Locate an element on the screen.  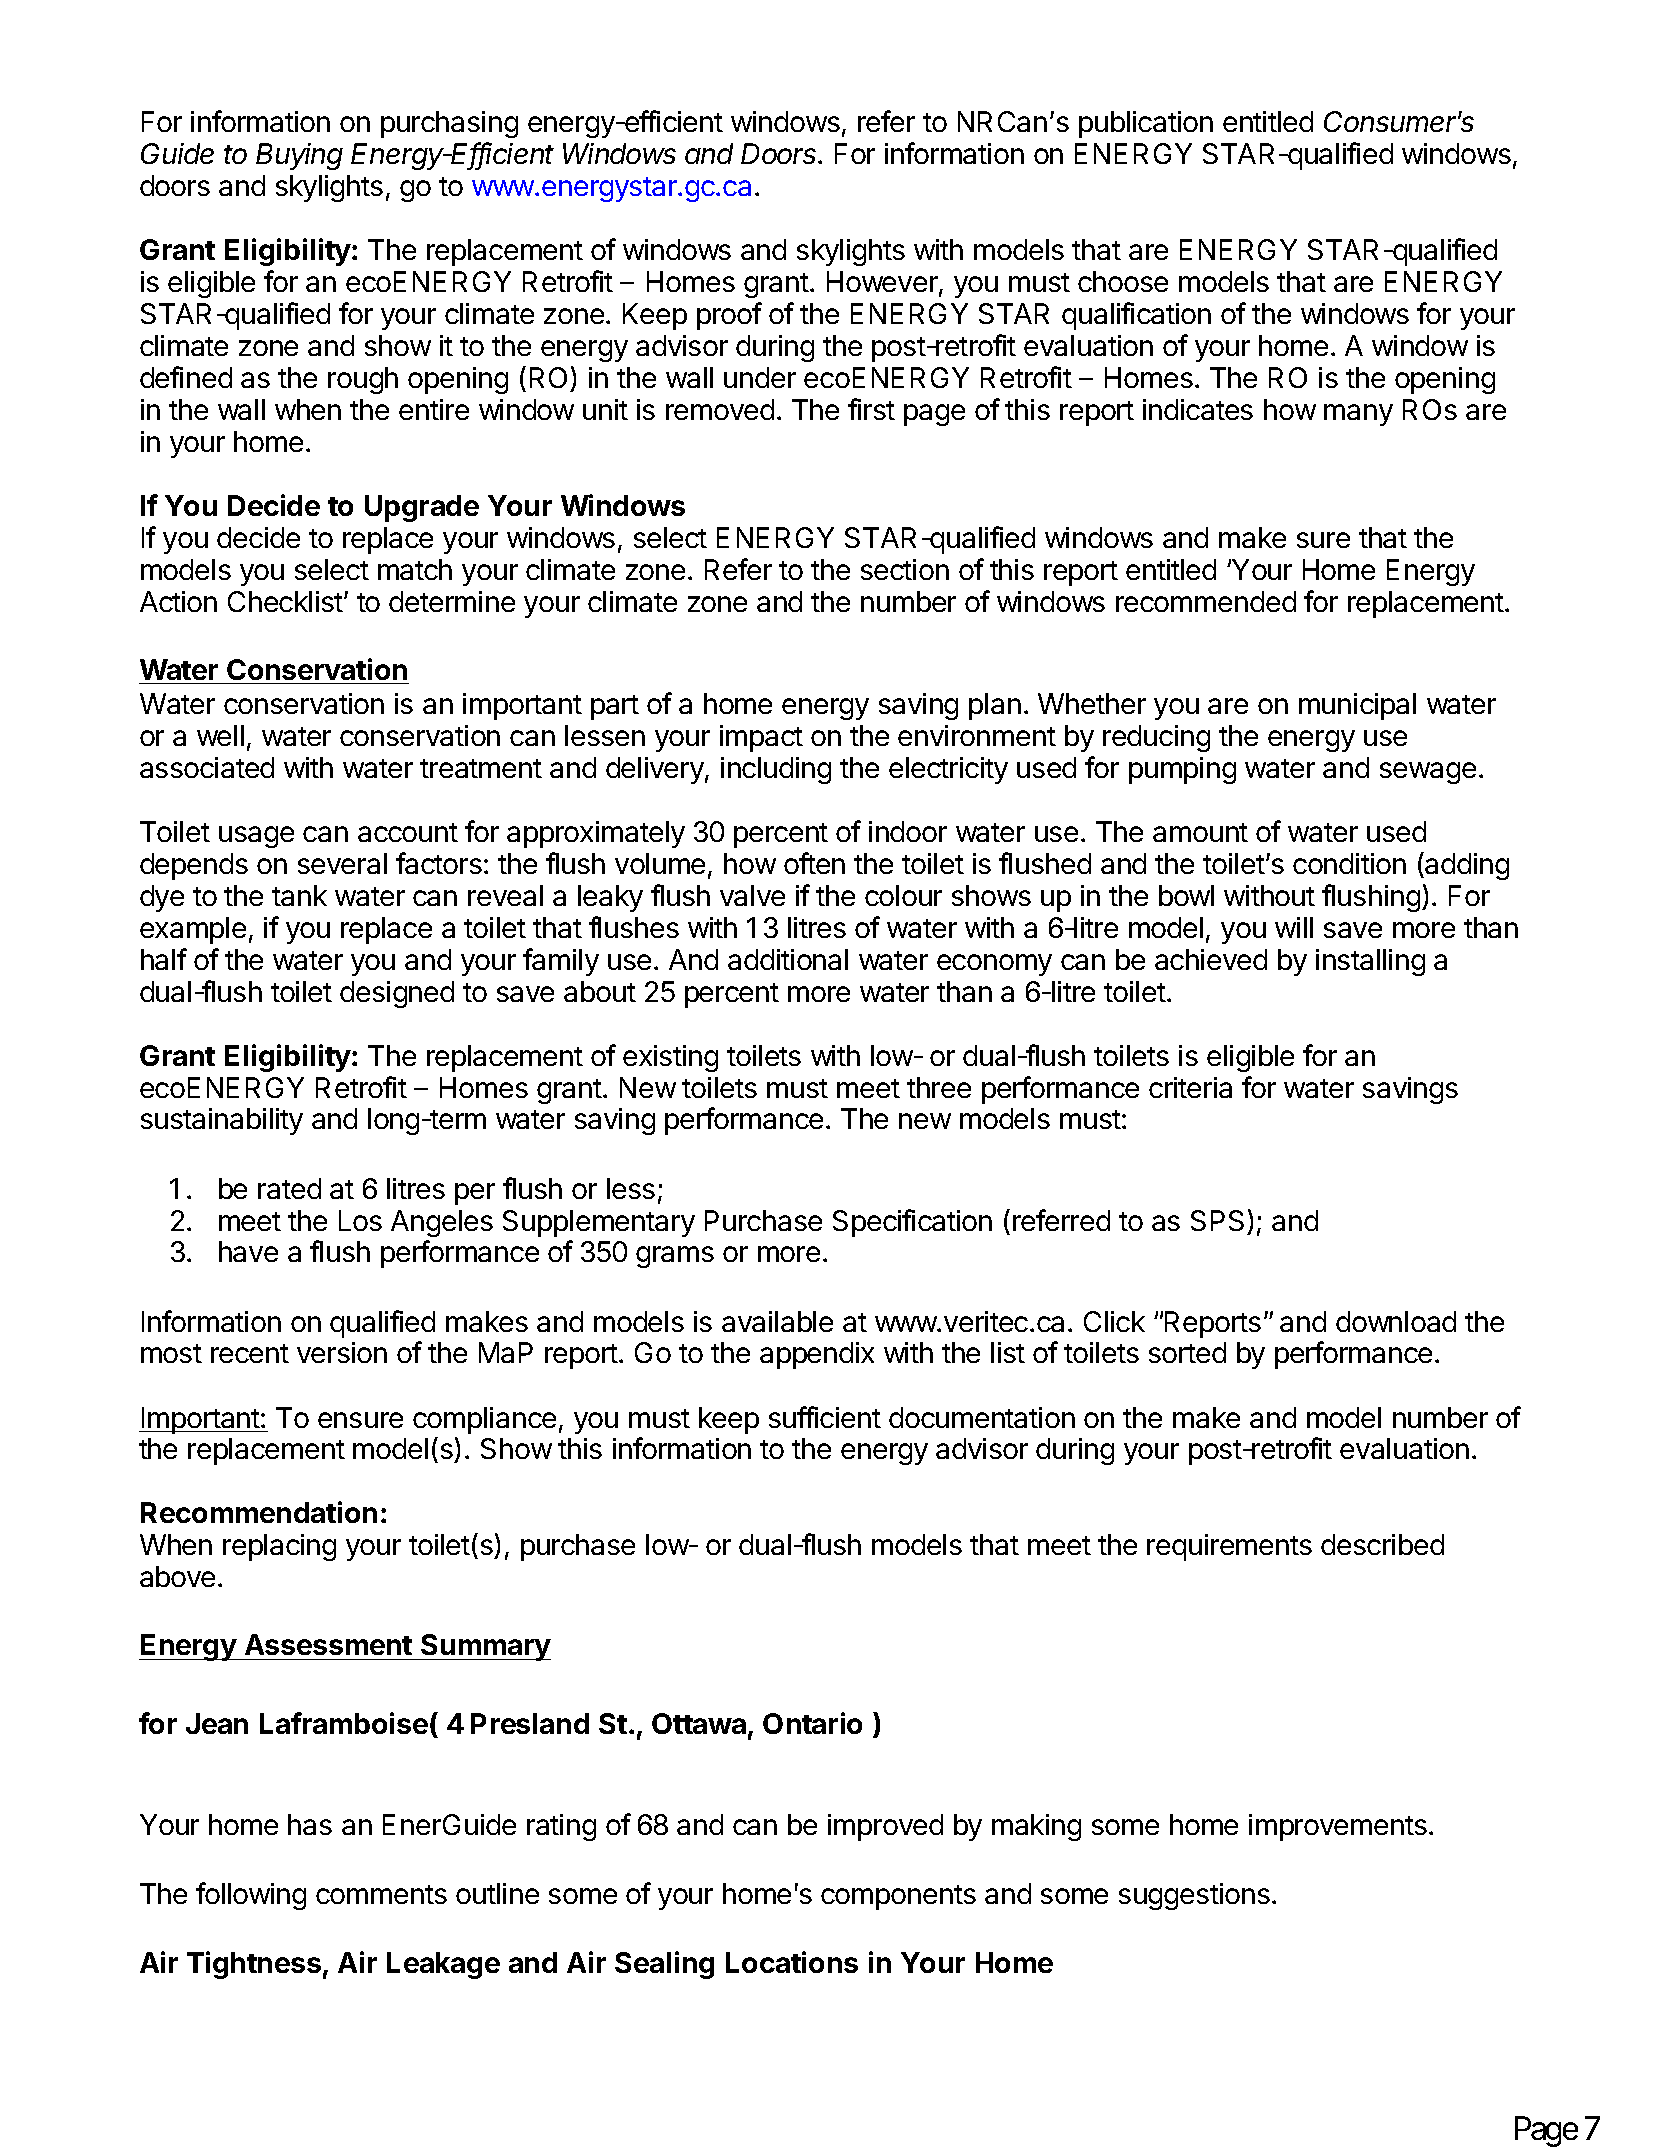
including is located at coordinates (776, 770).
